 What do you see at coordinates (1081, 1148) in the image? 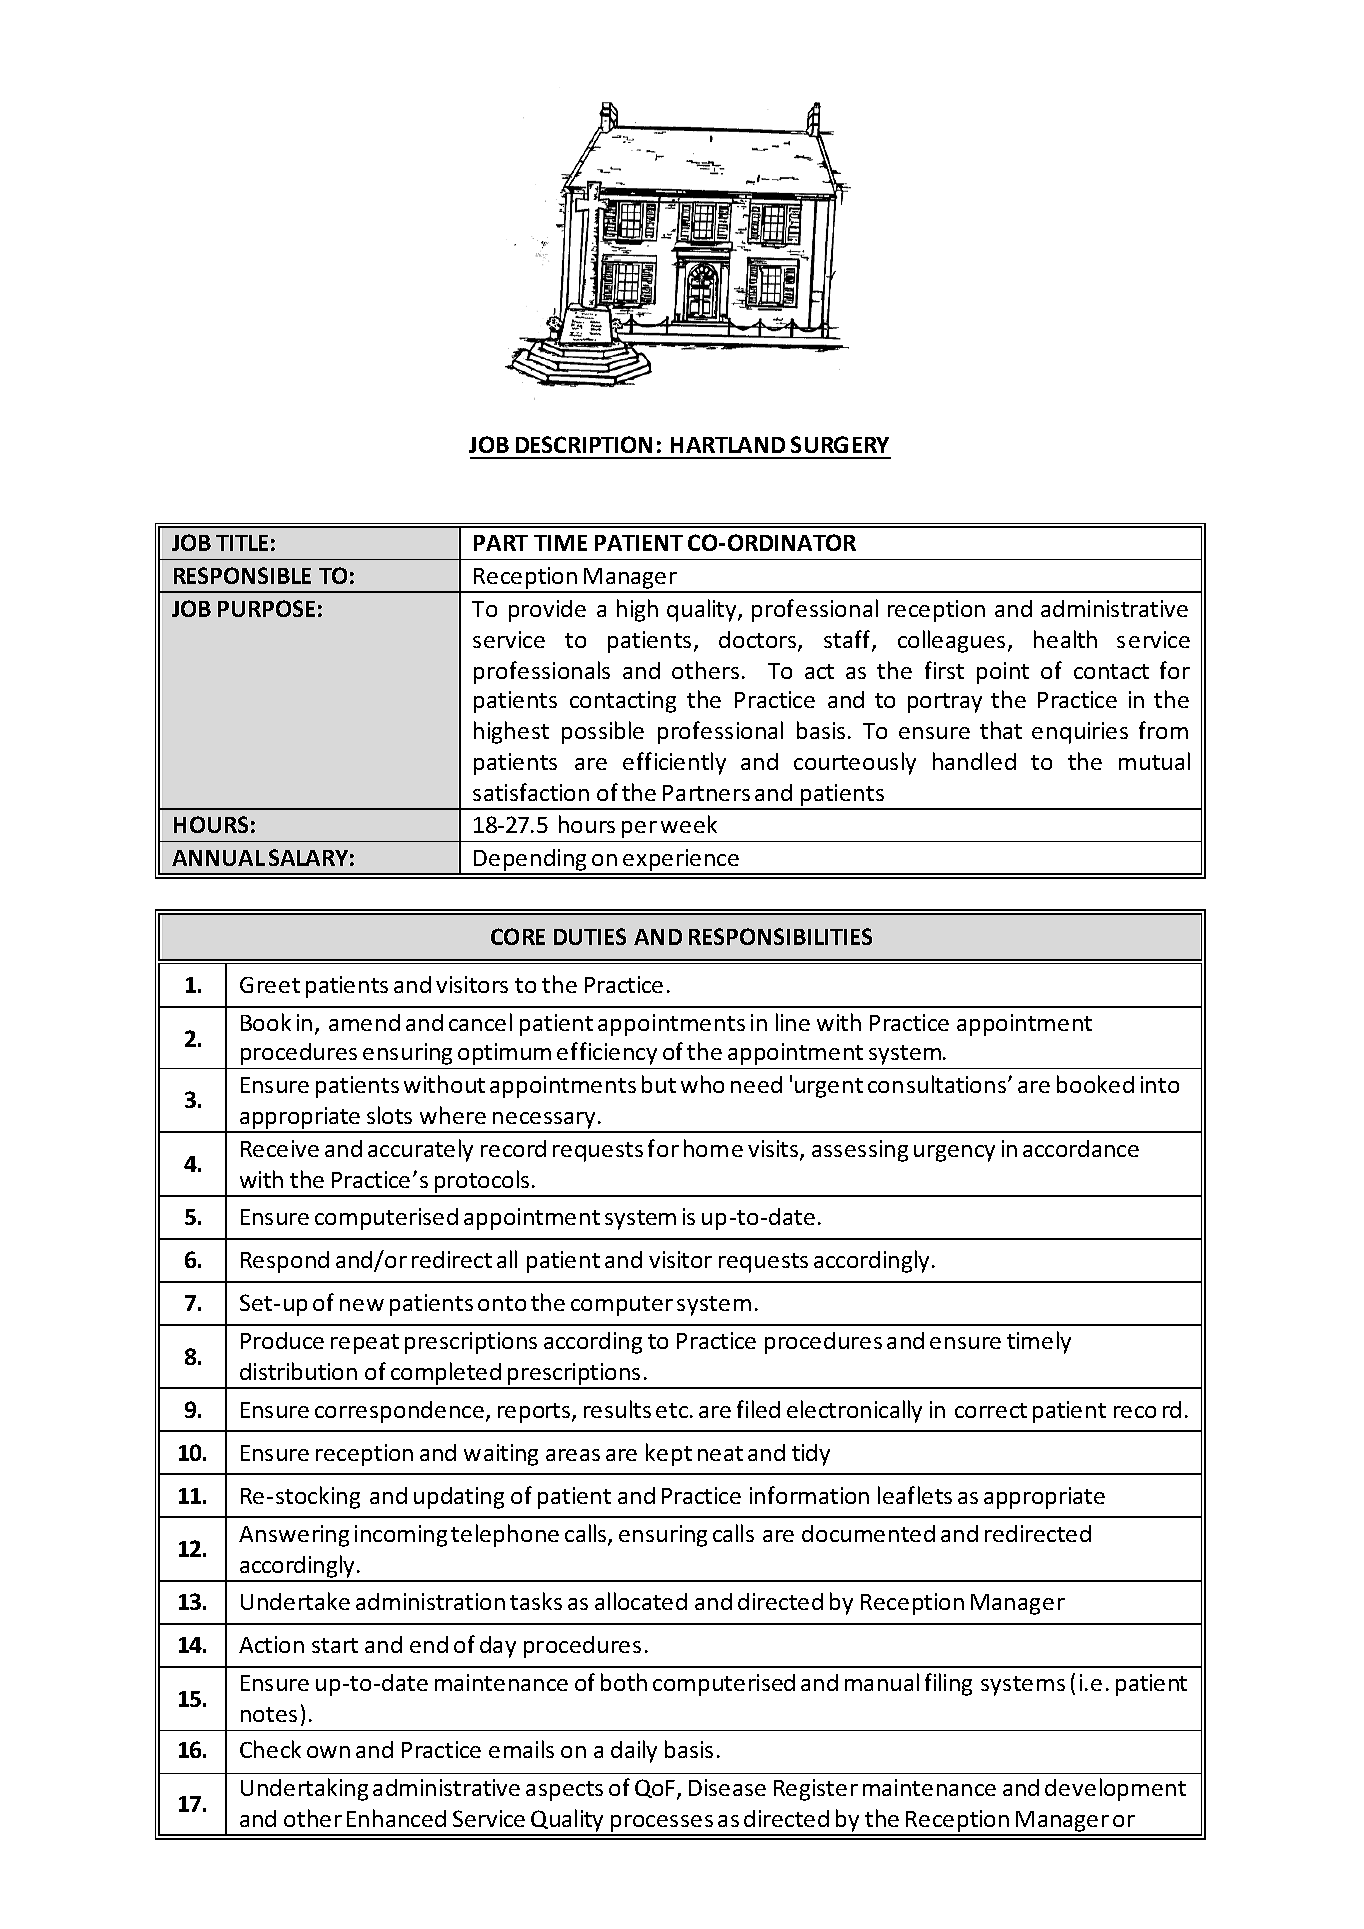
I see `accordance` at bounding box center [1081, 1148].
